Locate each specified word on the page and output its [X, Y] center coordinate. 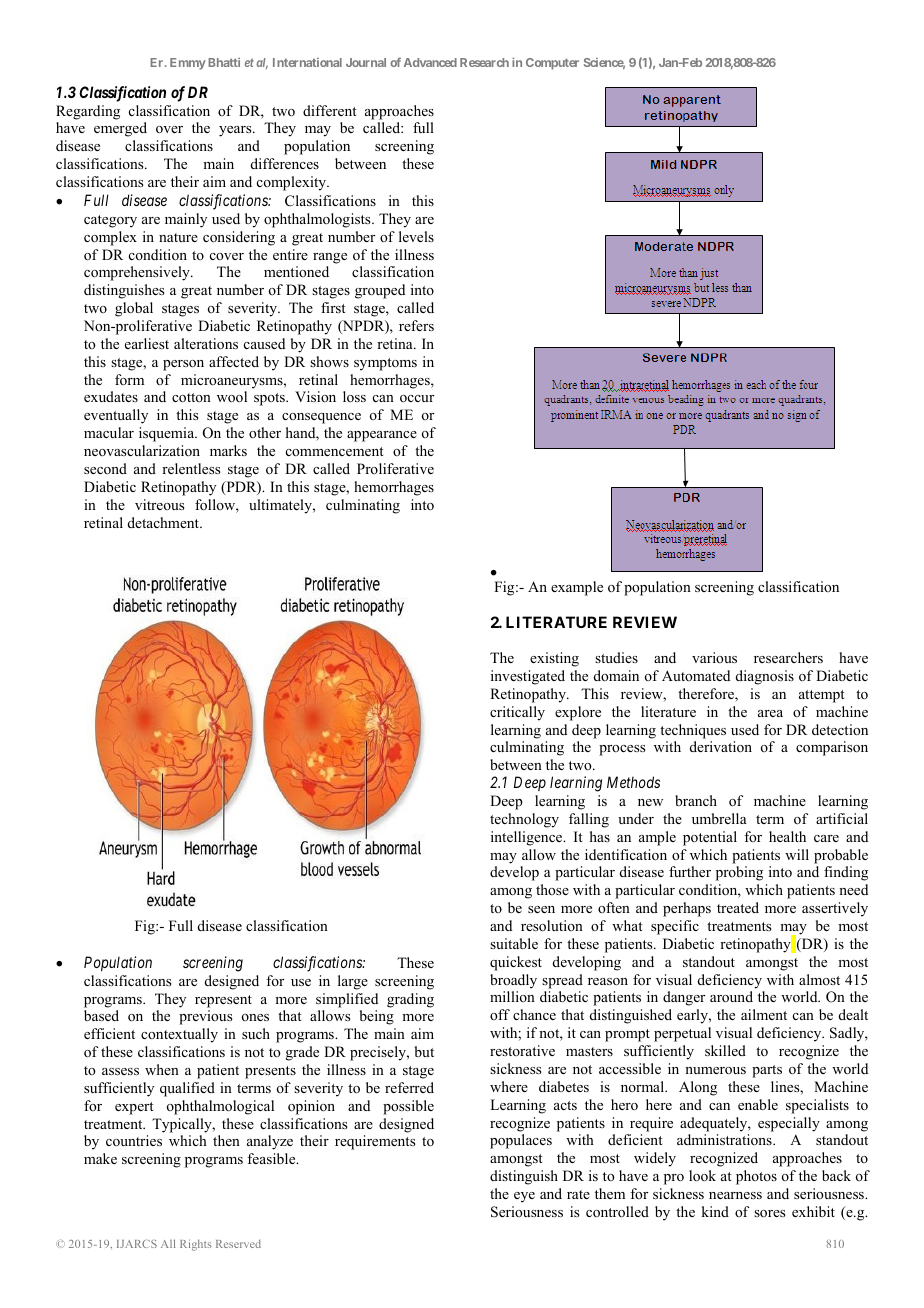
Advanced [430, 62]
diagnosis [765, 677]
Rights [195, 1245]
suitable [514, 943]
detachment [165, 522]
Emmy [188, 64]
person [183, 365]
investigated [528, 677]
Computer [552, 64]
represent [223, 1001]
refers [416, 325]
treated [738, 907]
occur [417, 398]
